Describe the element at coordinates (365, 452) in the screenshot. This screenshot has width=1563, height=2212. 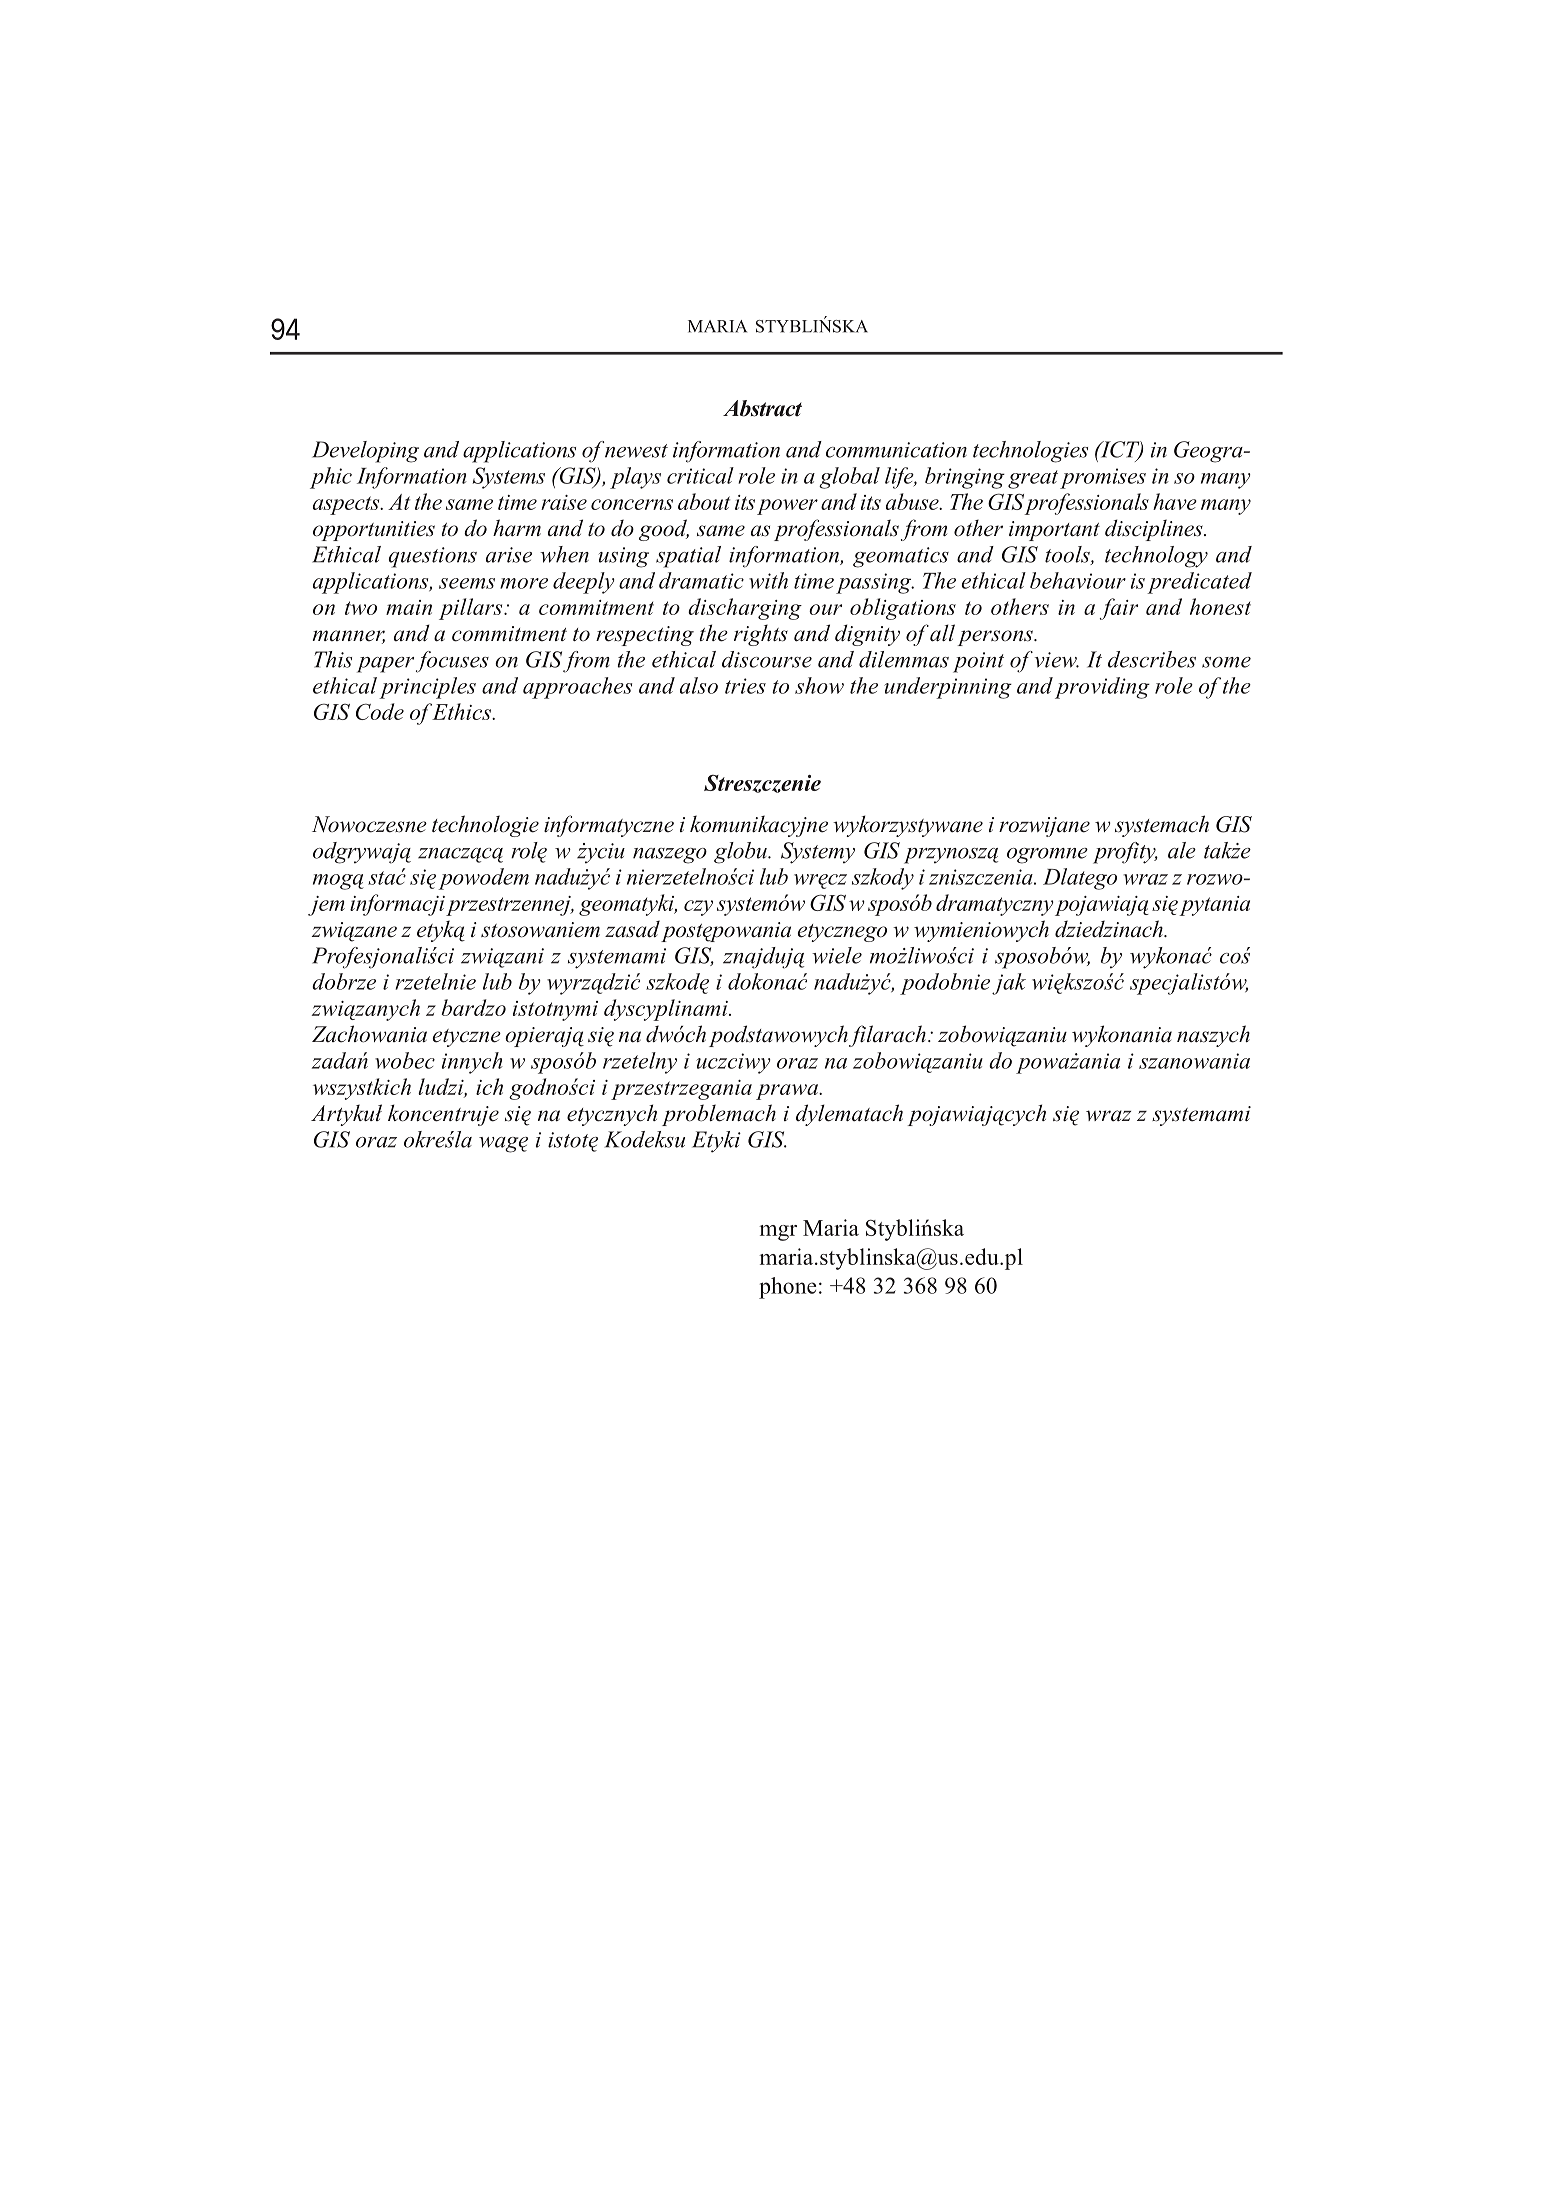
I see `Developing` at that location.
